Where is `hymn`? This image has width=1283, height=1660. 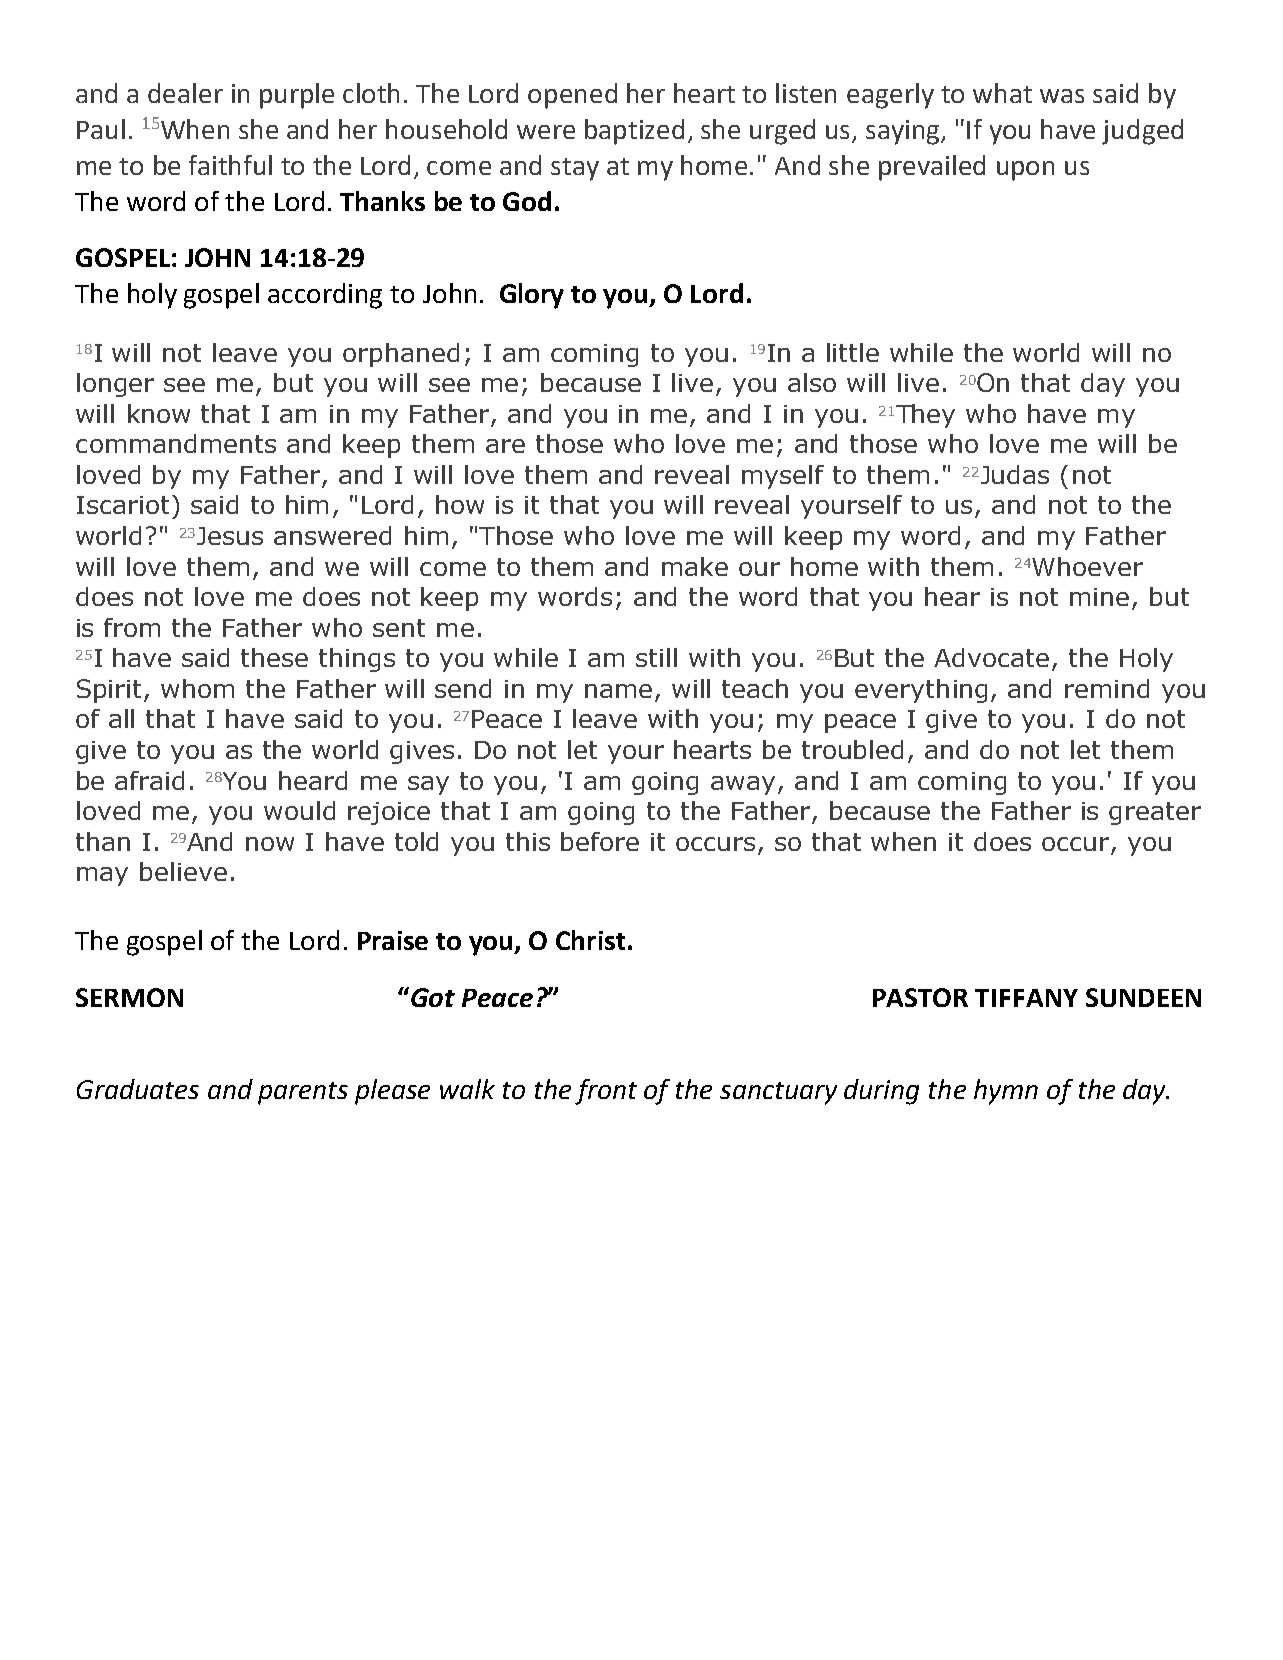 hymn is located at coordinates (1006, 1092).
